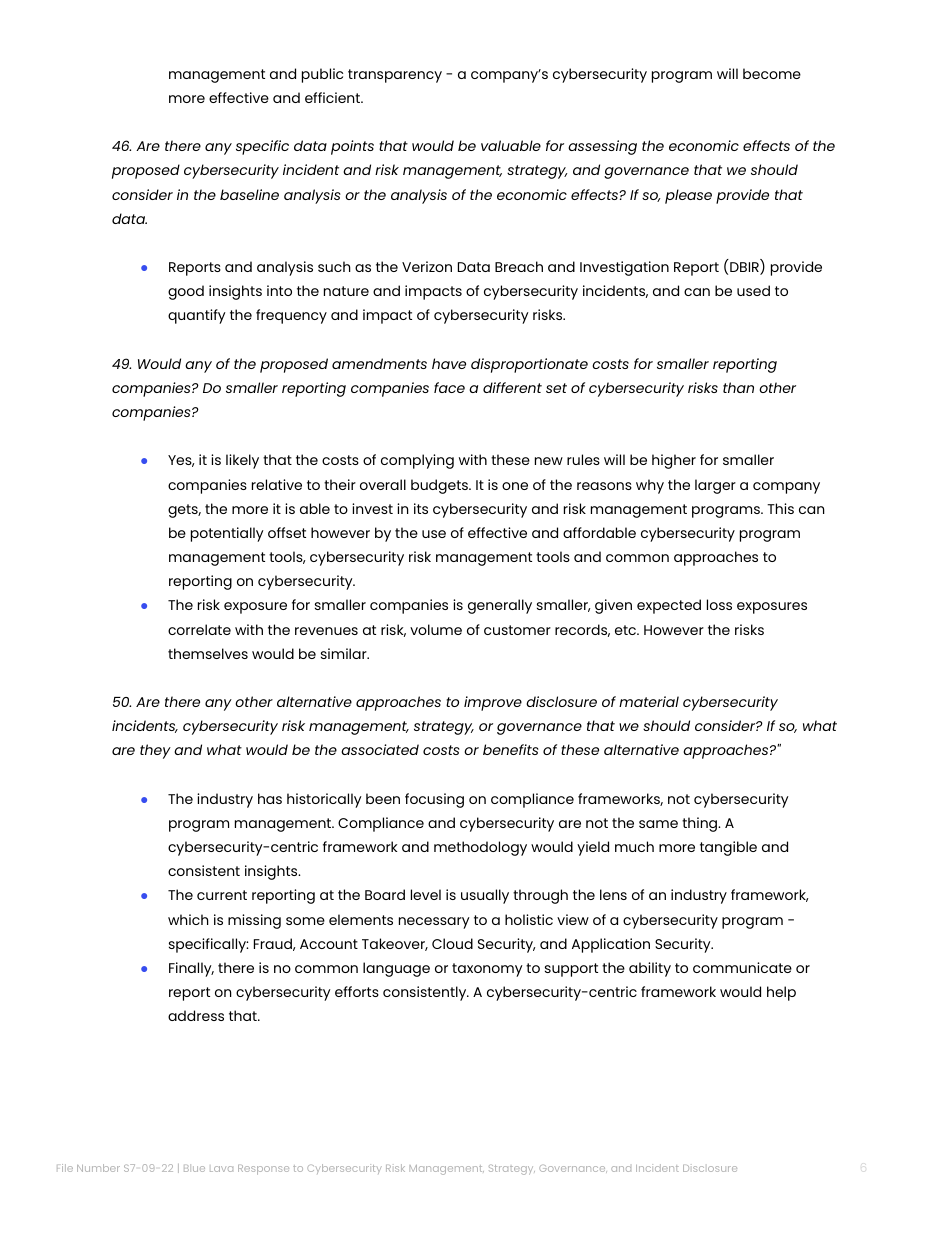  I want to click on become, so click(772, 73).
